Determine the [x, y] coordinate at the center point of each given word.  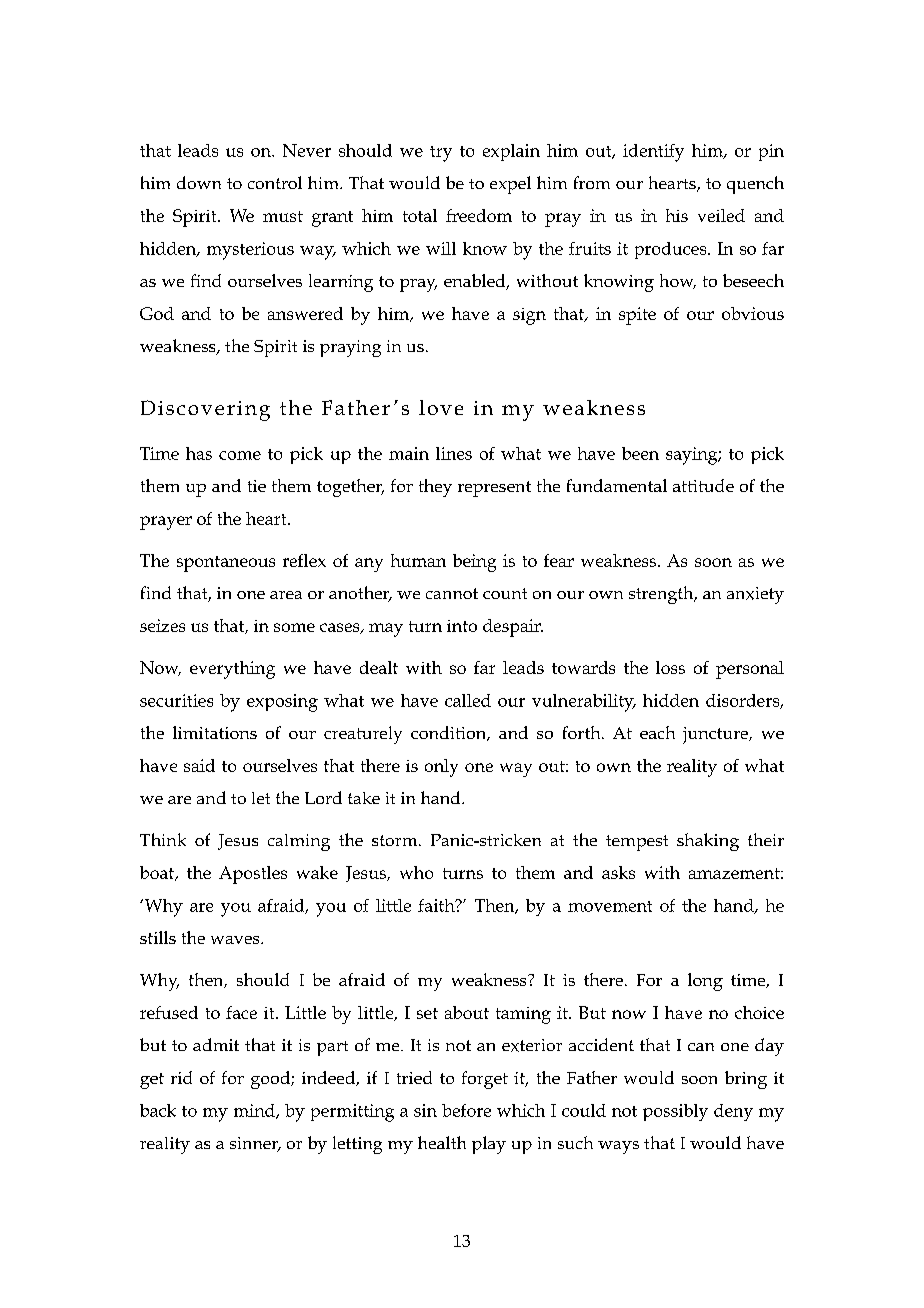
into [462, 626]
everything [232, 670]
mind [255, 1111]
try [441, 154]
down [199, 182]
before [466, 1110]
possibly [675, 1112]
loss [670, 667]
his [677, 215]
